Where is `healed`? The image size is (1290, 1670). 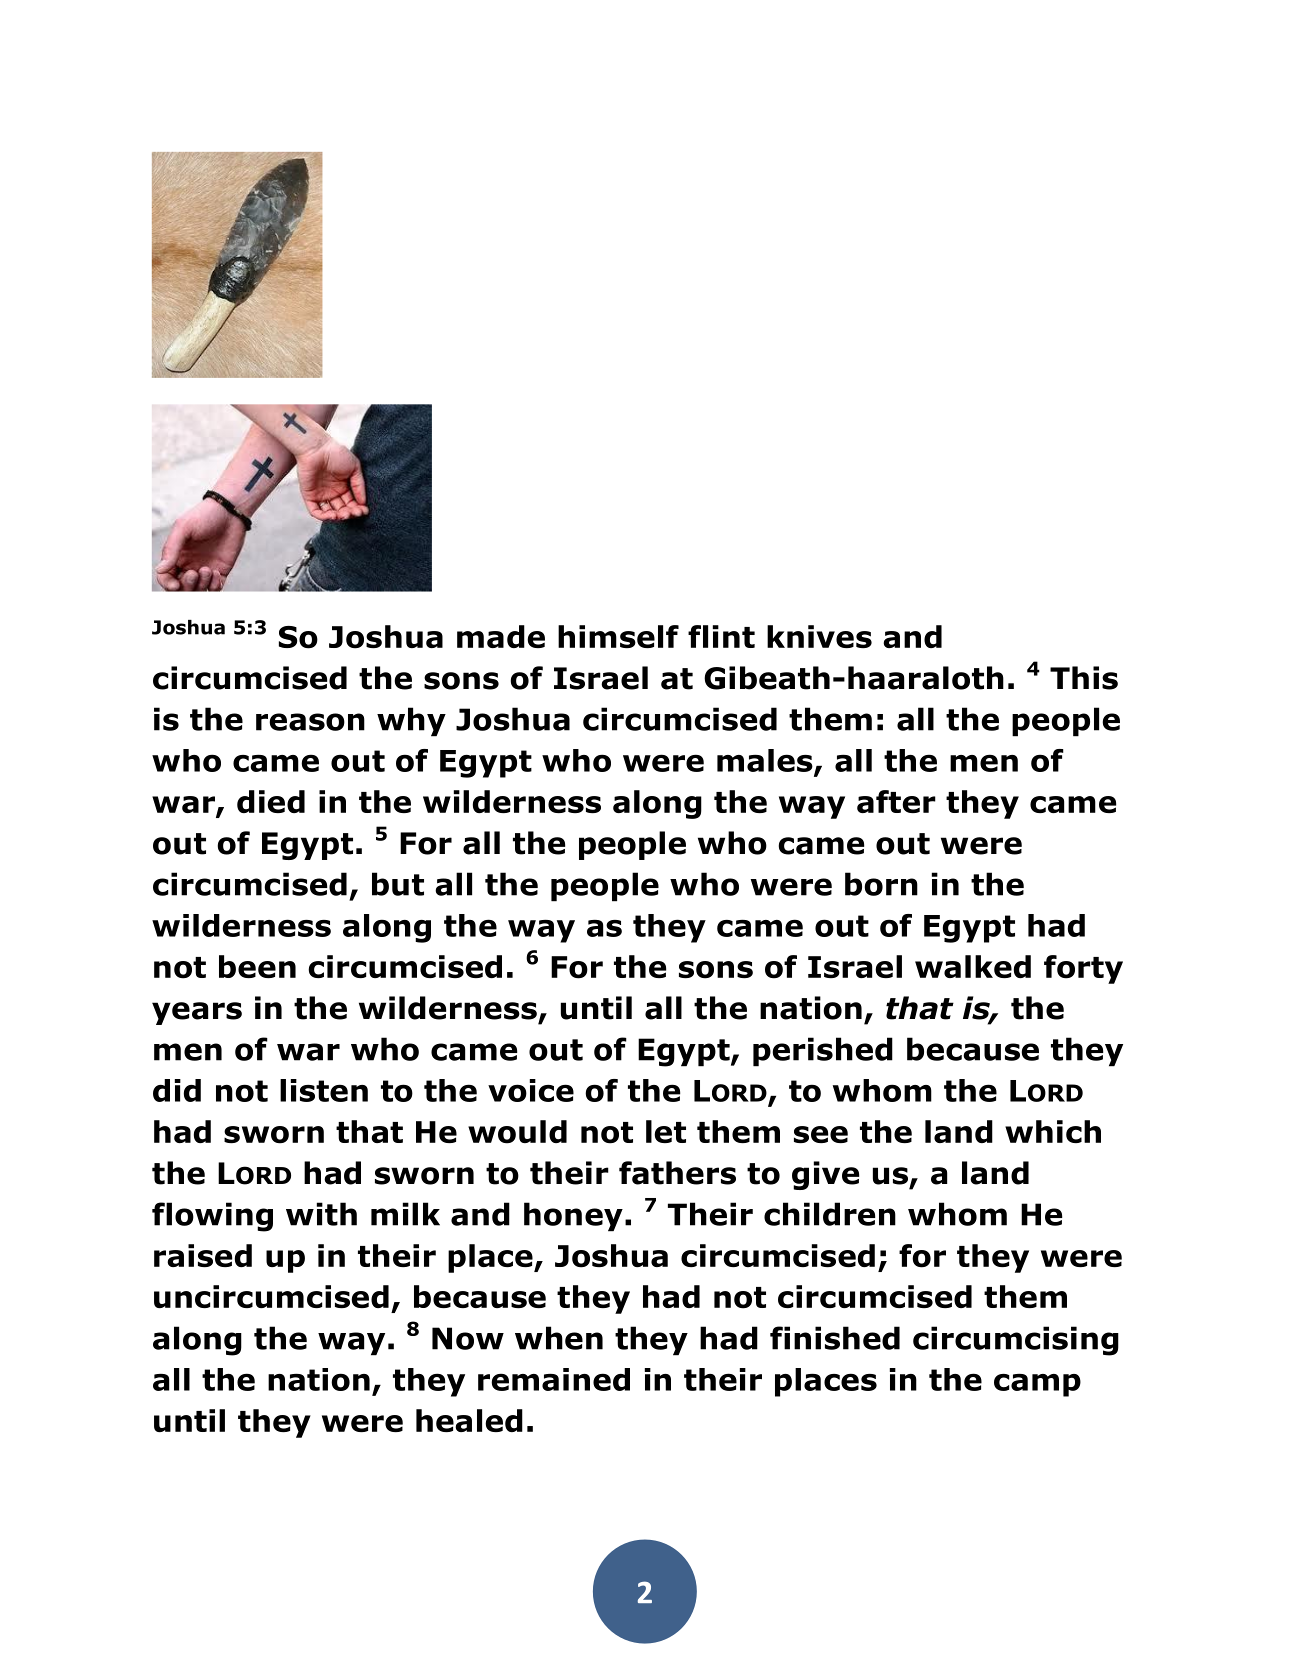
healed is located at coordinates (469, 1420).
